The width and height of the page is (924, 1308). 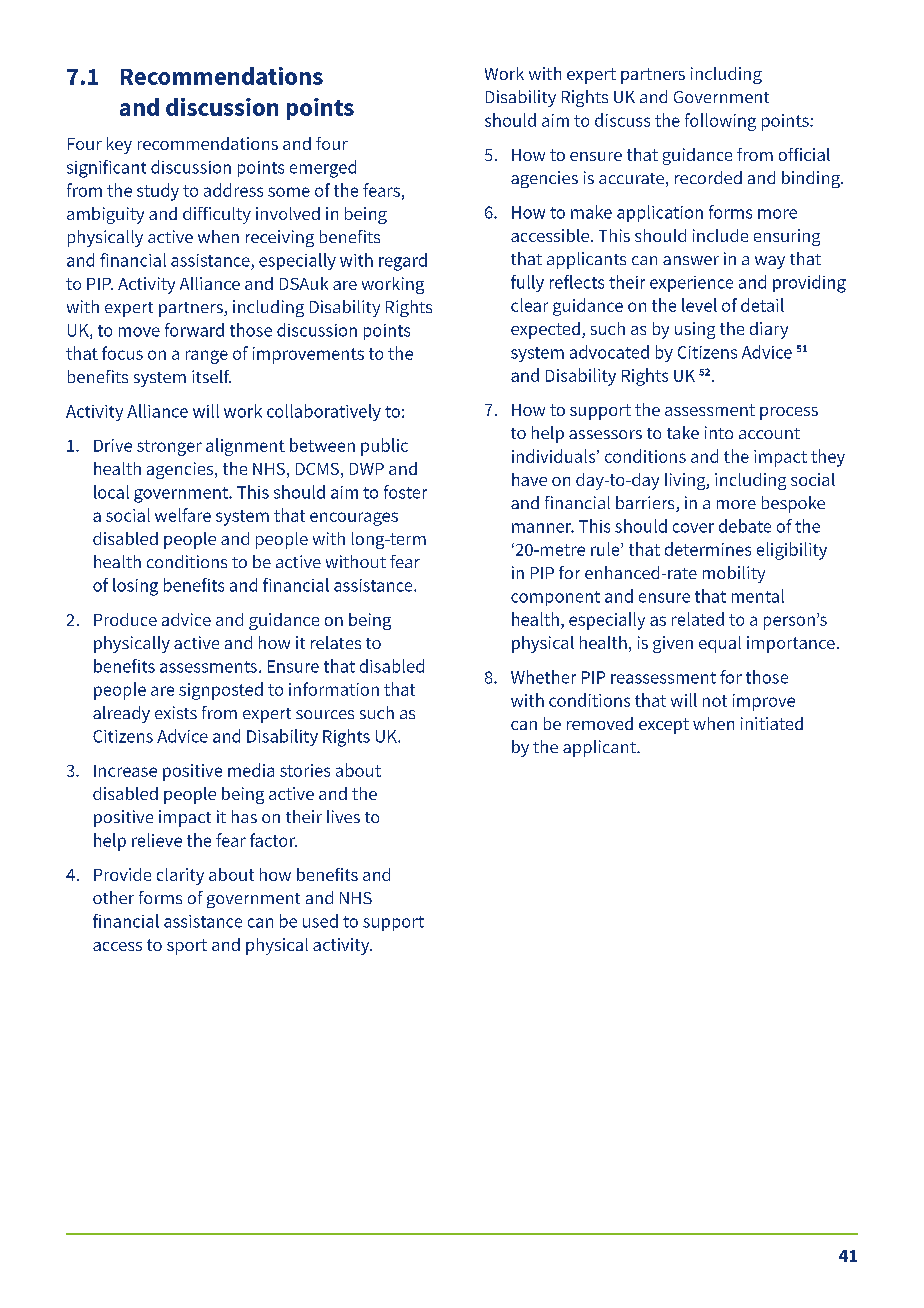 What do you see at coordinates (769, 330) in the page?
I see `diary` at bounding box center [769, 330].
